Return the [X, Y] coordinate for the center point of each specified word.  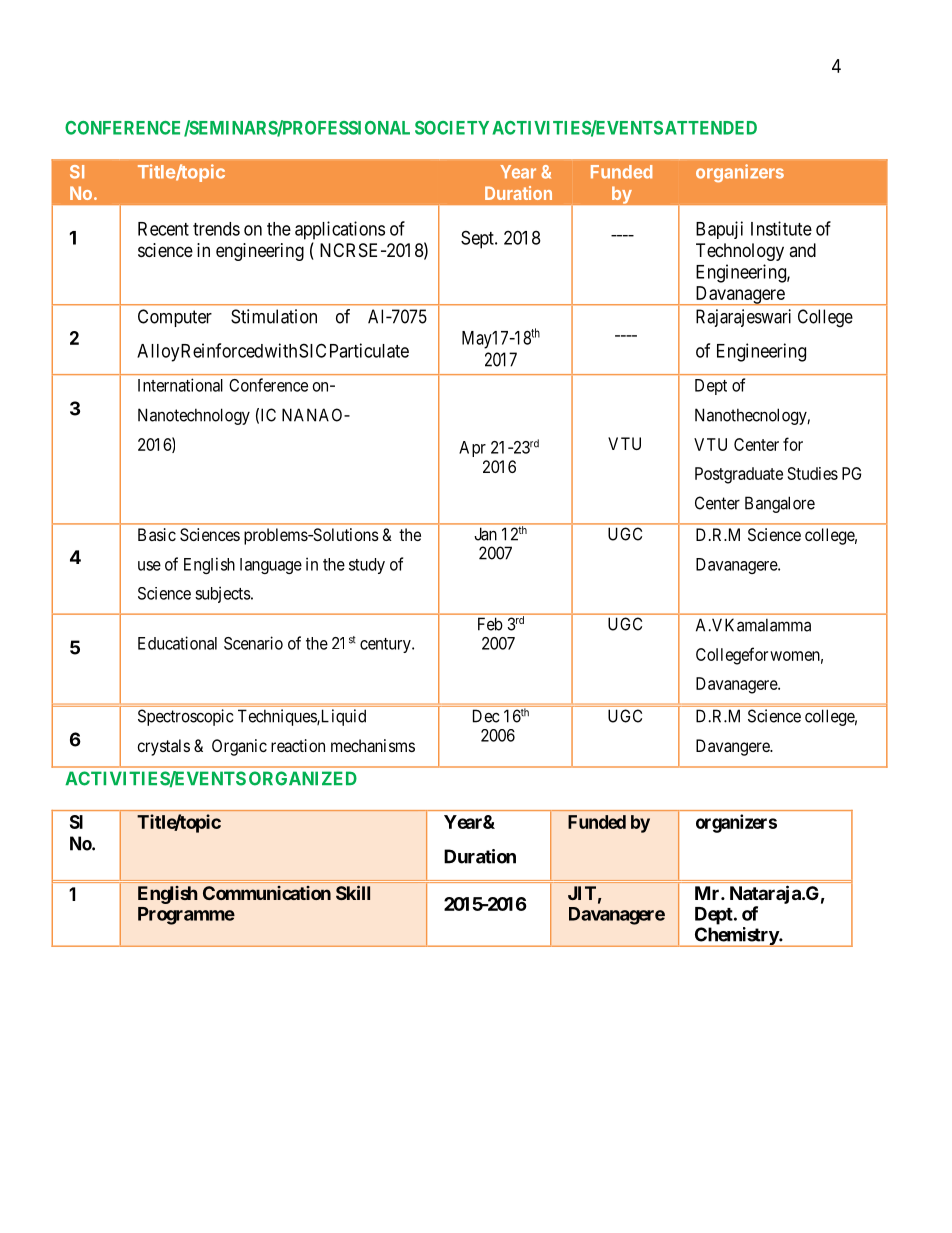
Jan [485, 534]
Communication [267, 893]
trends [216, 229]
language [271, 566]
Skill [353, 892]
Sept [478, 239]
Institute [781, 228]
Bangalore [780, 504]
